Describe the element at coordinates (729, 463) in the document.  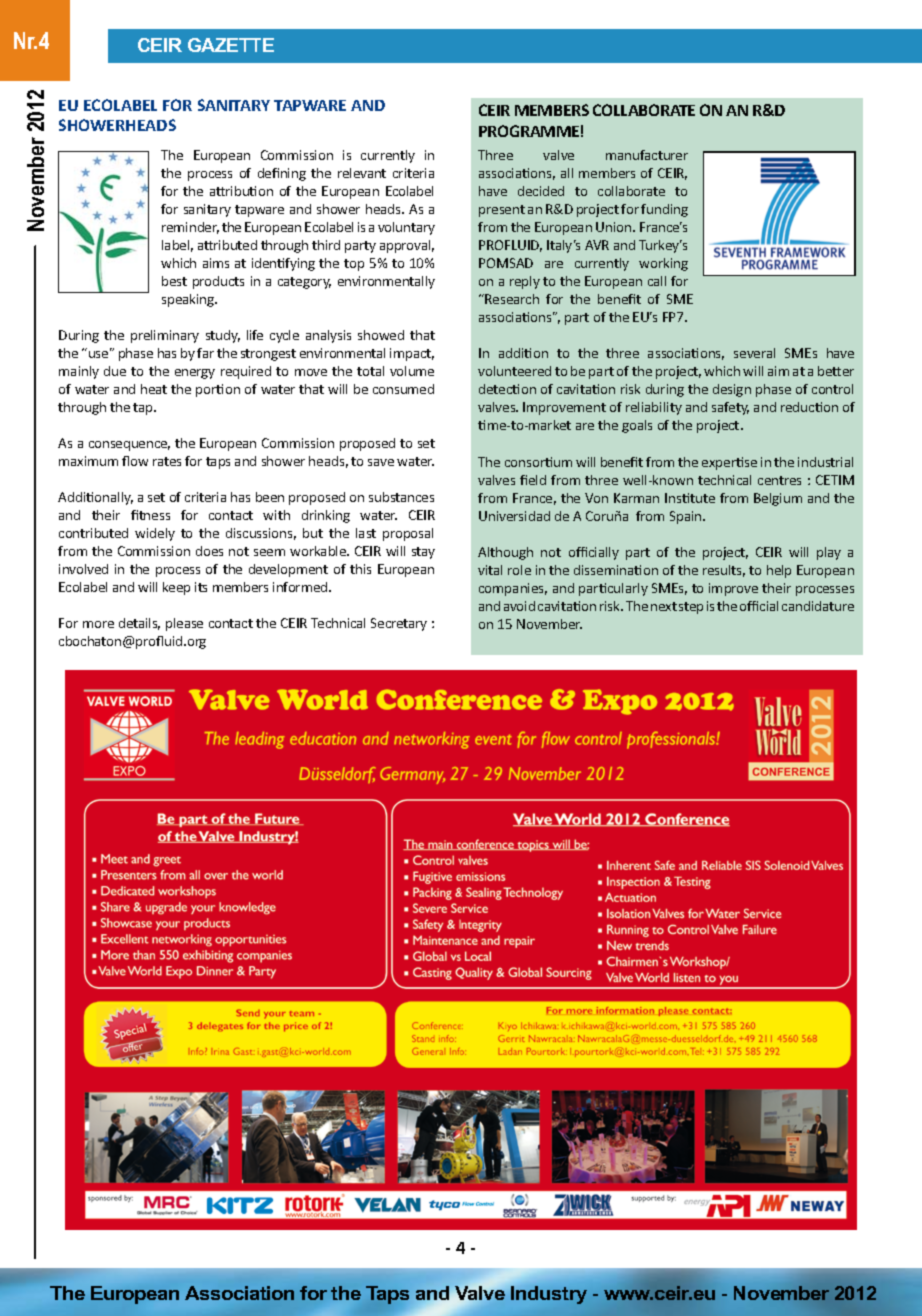
I see `expertise` at that location.
